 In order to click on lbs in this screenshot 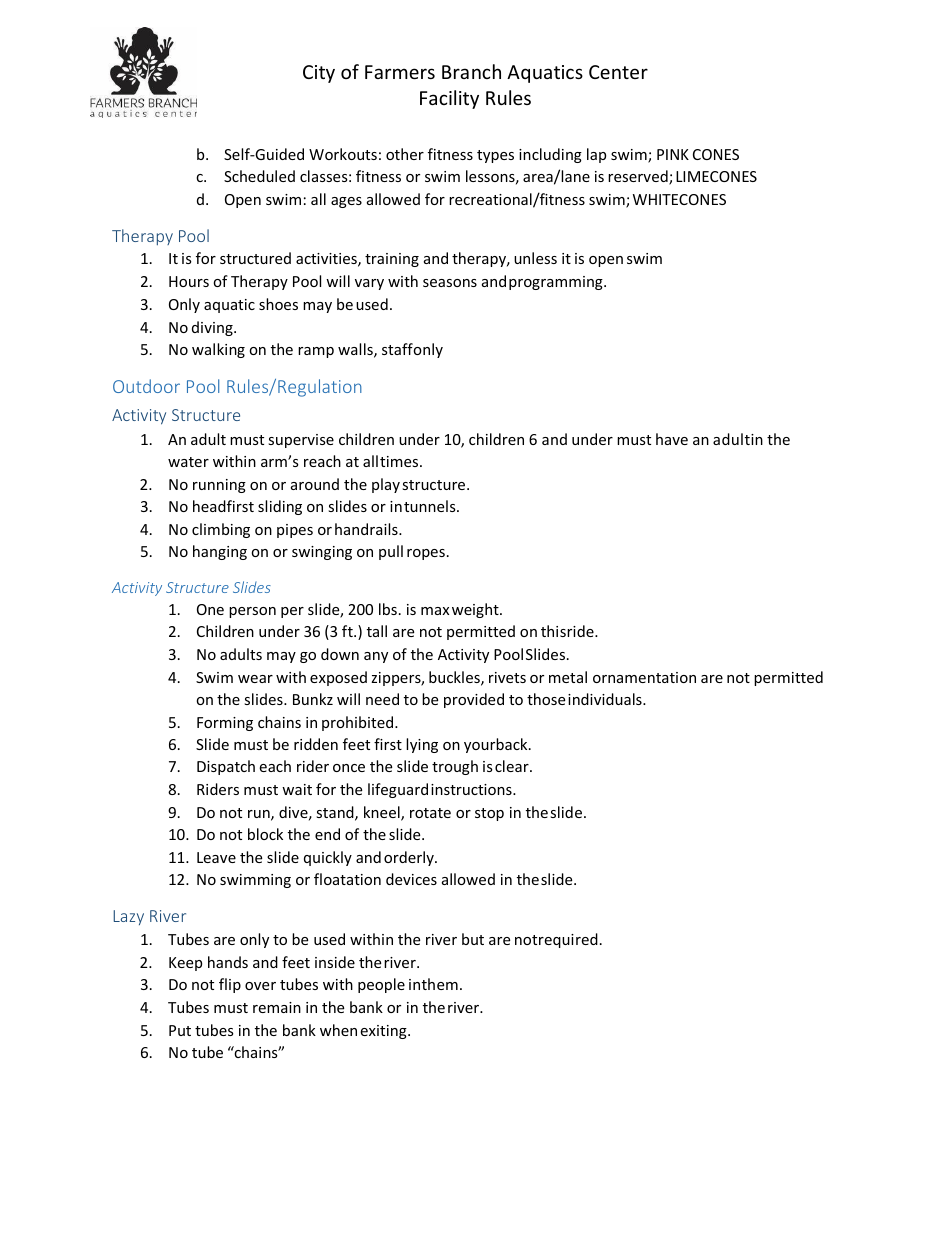, I will do `click(388, 609)`.
